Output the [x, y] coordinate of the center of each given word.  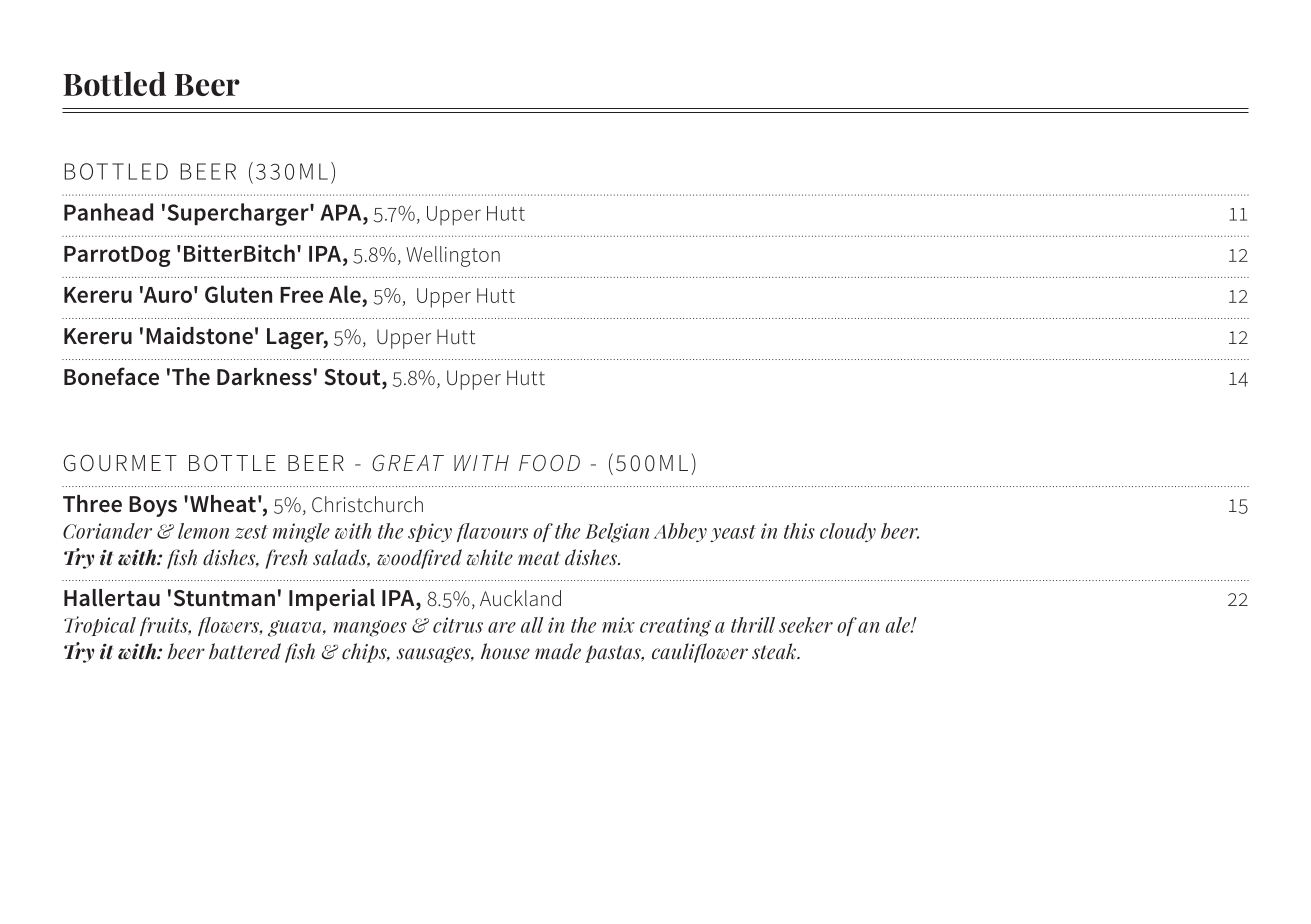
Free [301, 295]
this [799, 531]
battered [245, 651]
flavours [492, 532]
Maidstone [199, 336]
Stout [353, 378]
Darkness [264, 377]
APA [342, 212]
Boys [153, 506]
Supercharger [239, 214]
